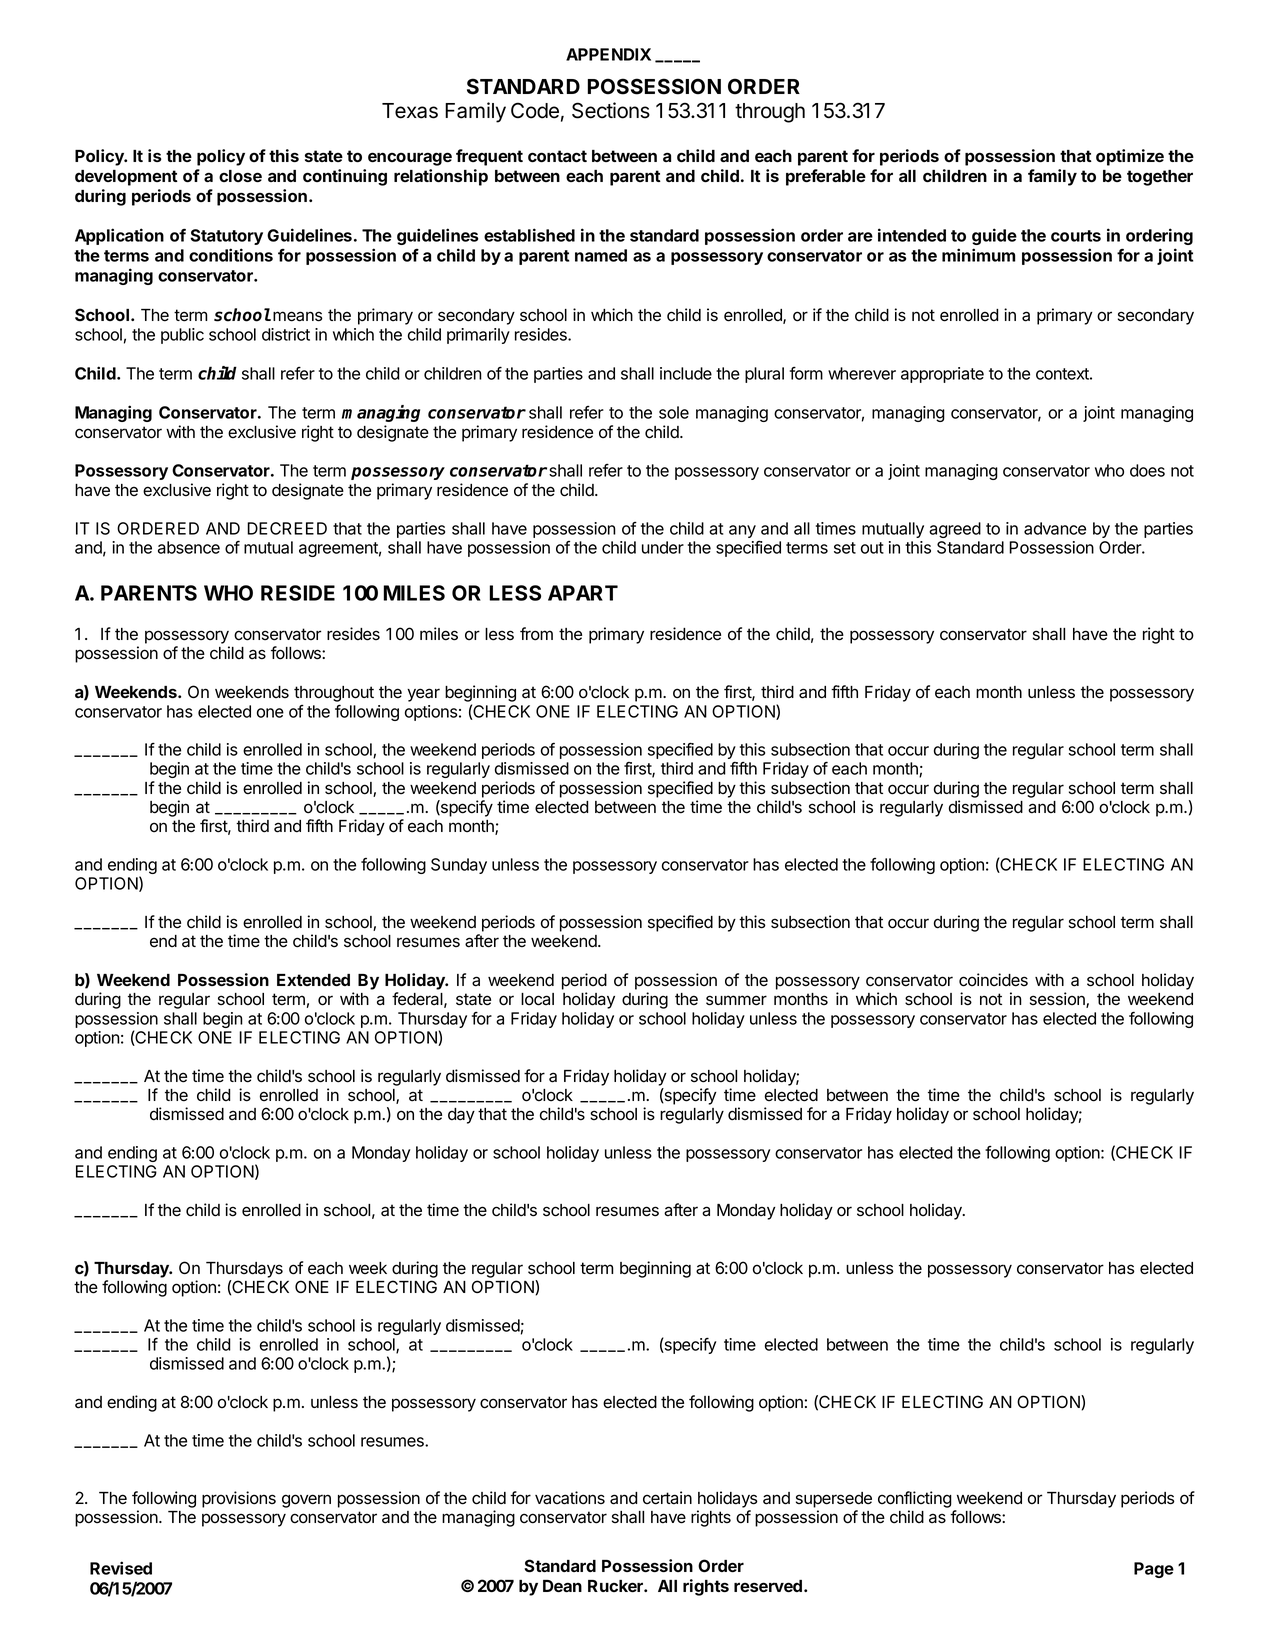  What do you see at coordinates (611, 110) in the screenshot?
I see `Sections` at bounding box center [611, 110].
